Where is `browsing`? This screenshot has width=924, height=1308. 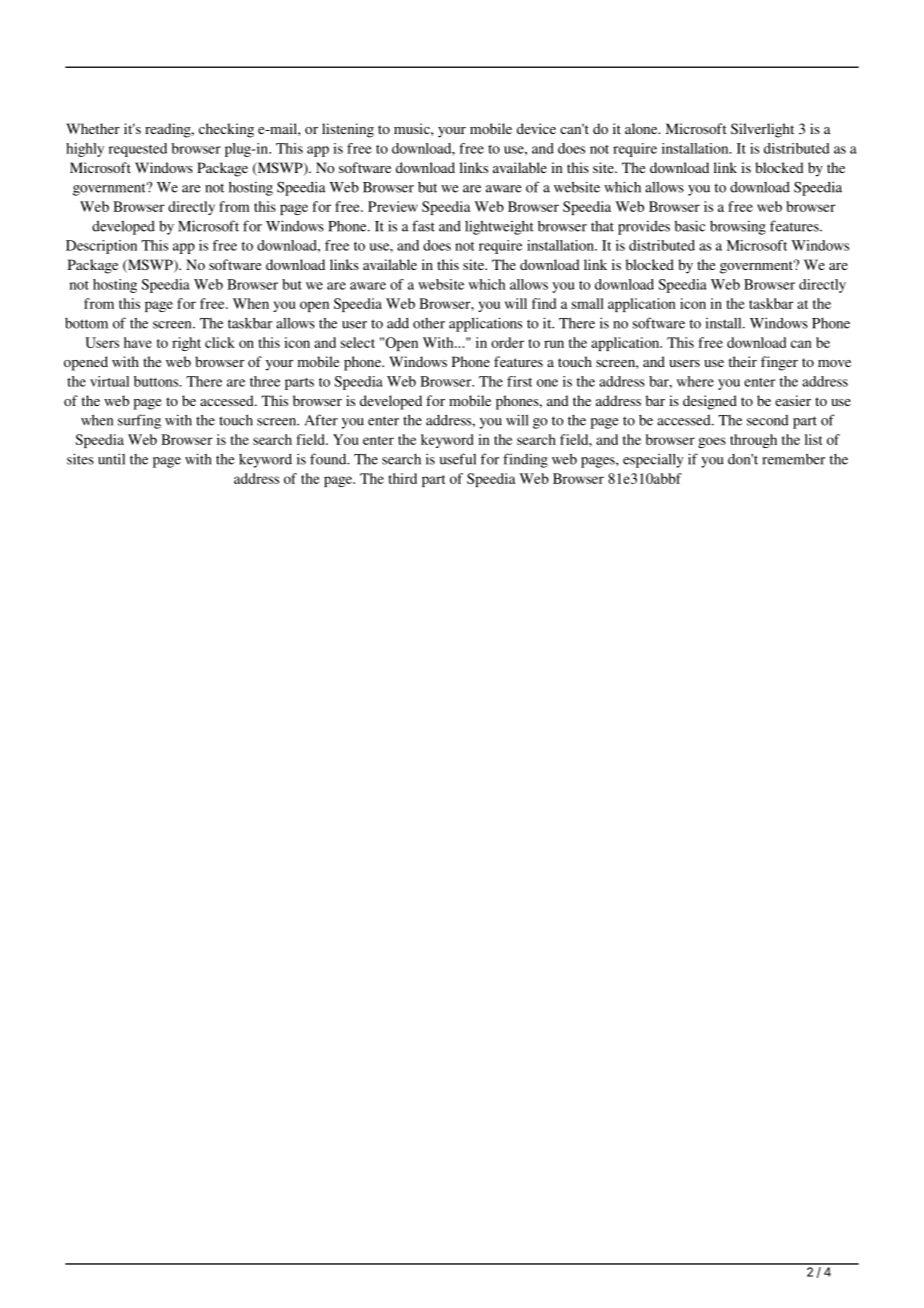 browsing is located at coordinates (738, 227).
